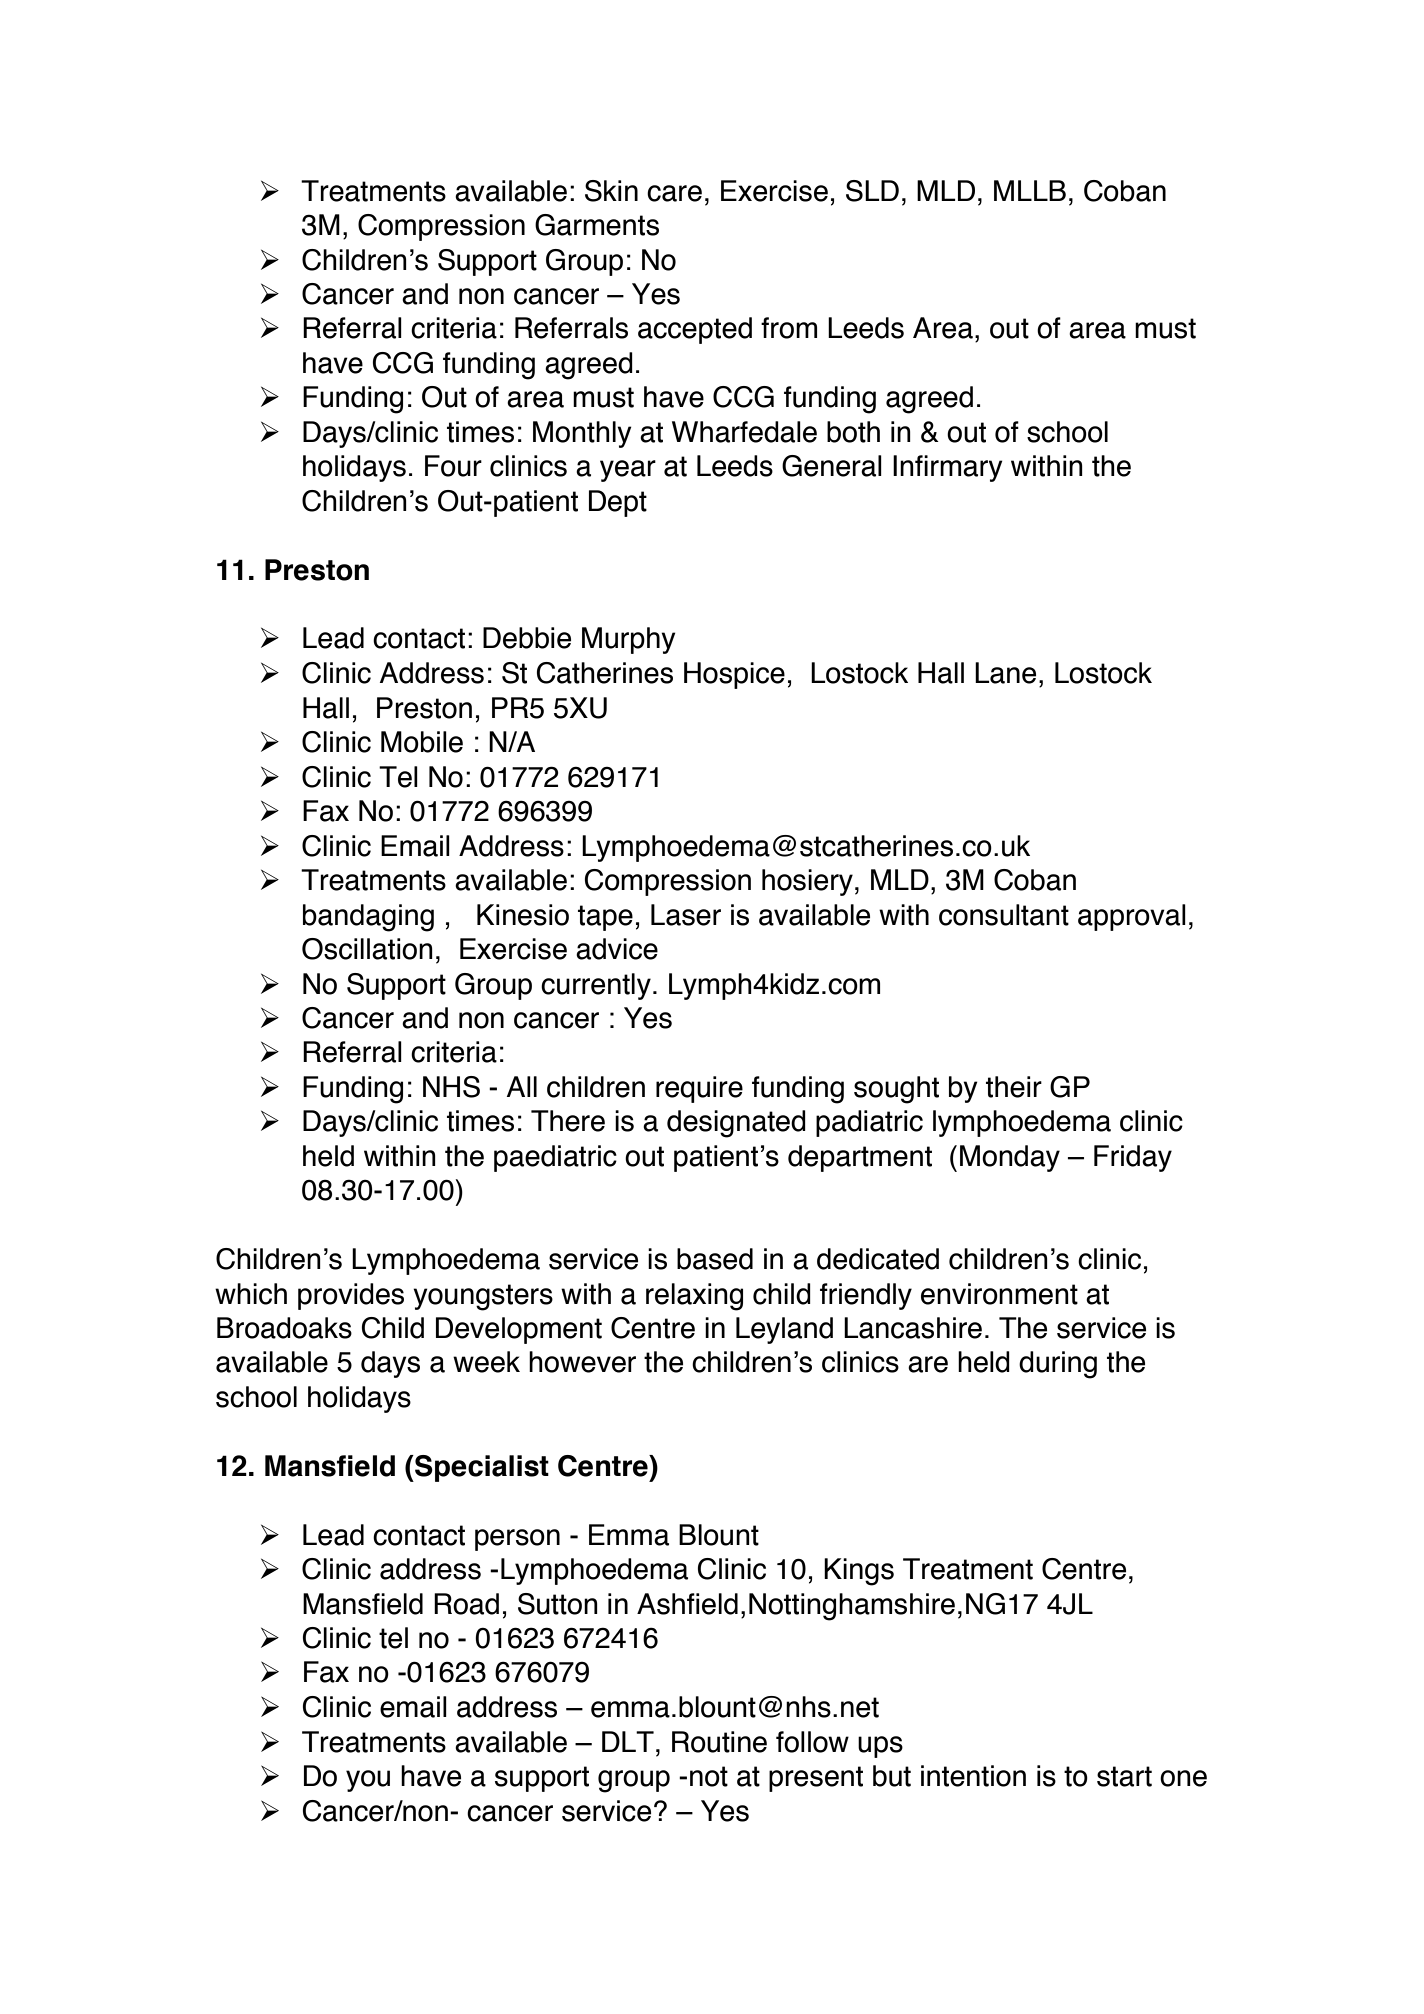  What do you see at coordinates (674, 193) in the screenshot?
I see `care` at bounding box center [674, 193].
